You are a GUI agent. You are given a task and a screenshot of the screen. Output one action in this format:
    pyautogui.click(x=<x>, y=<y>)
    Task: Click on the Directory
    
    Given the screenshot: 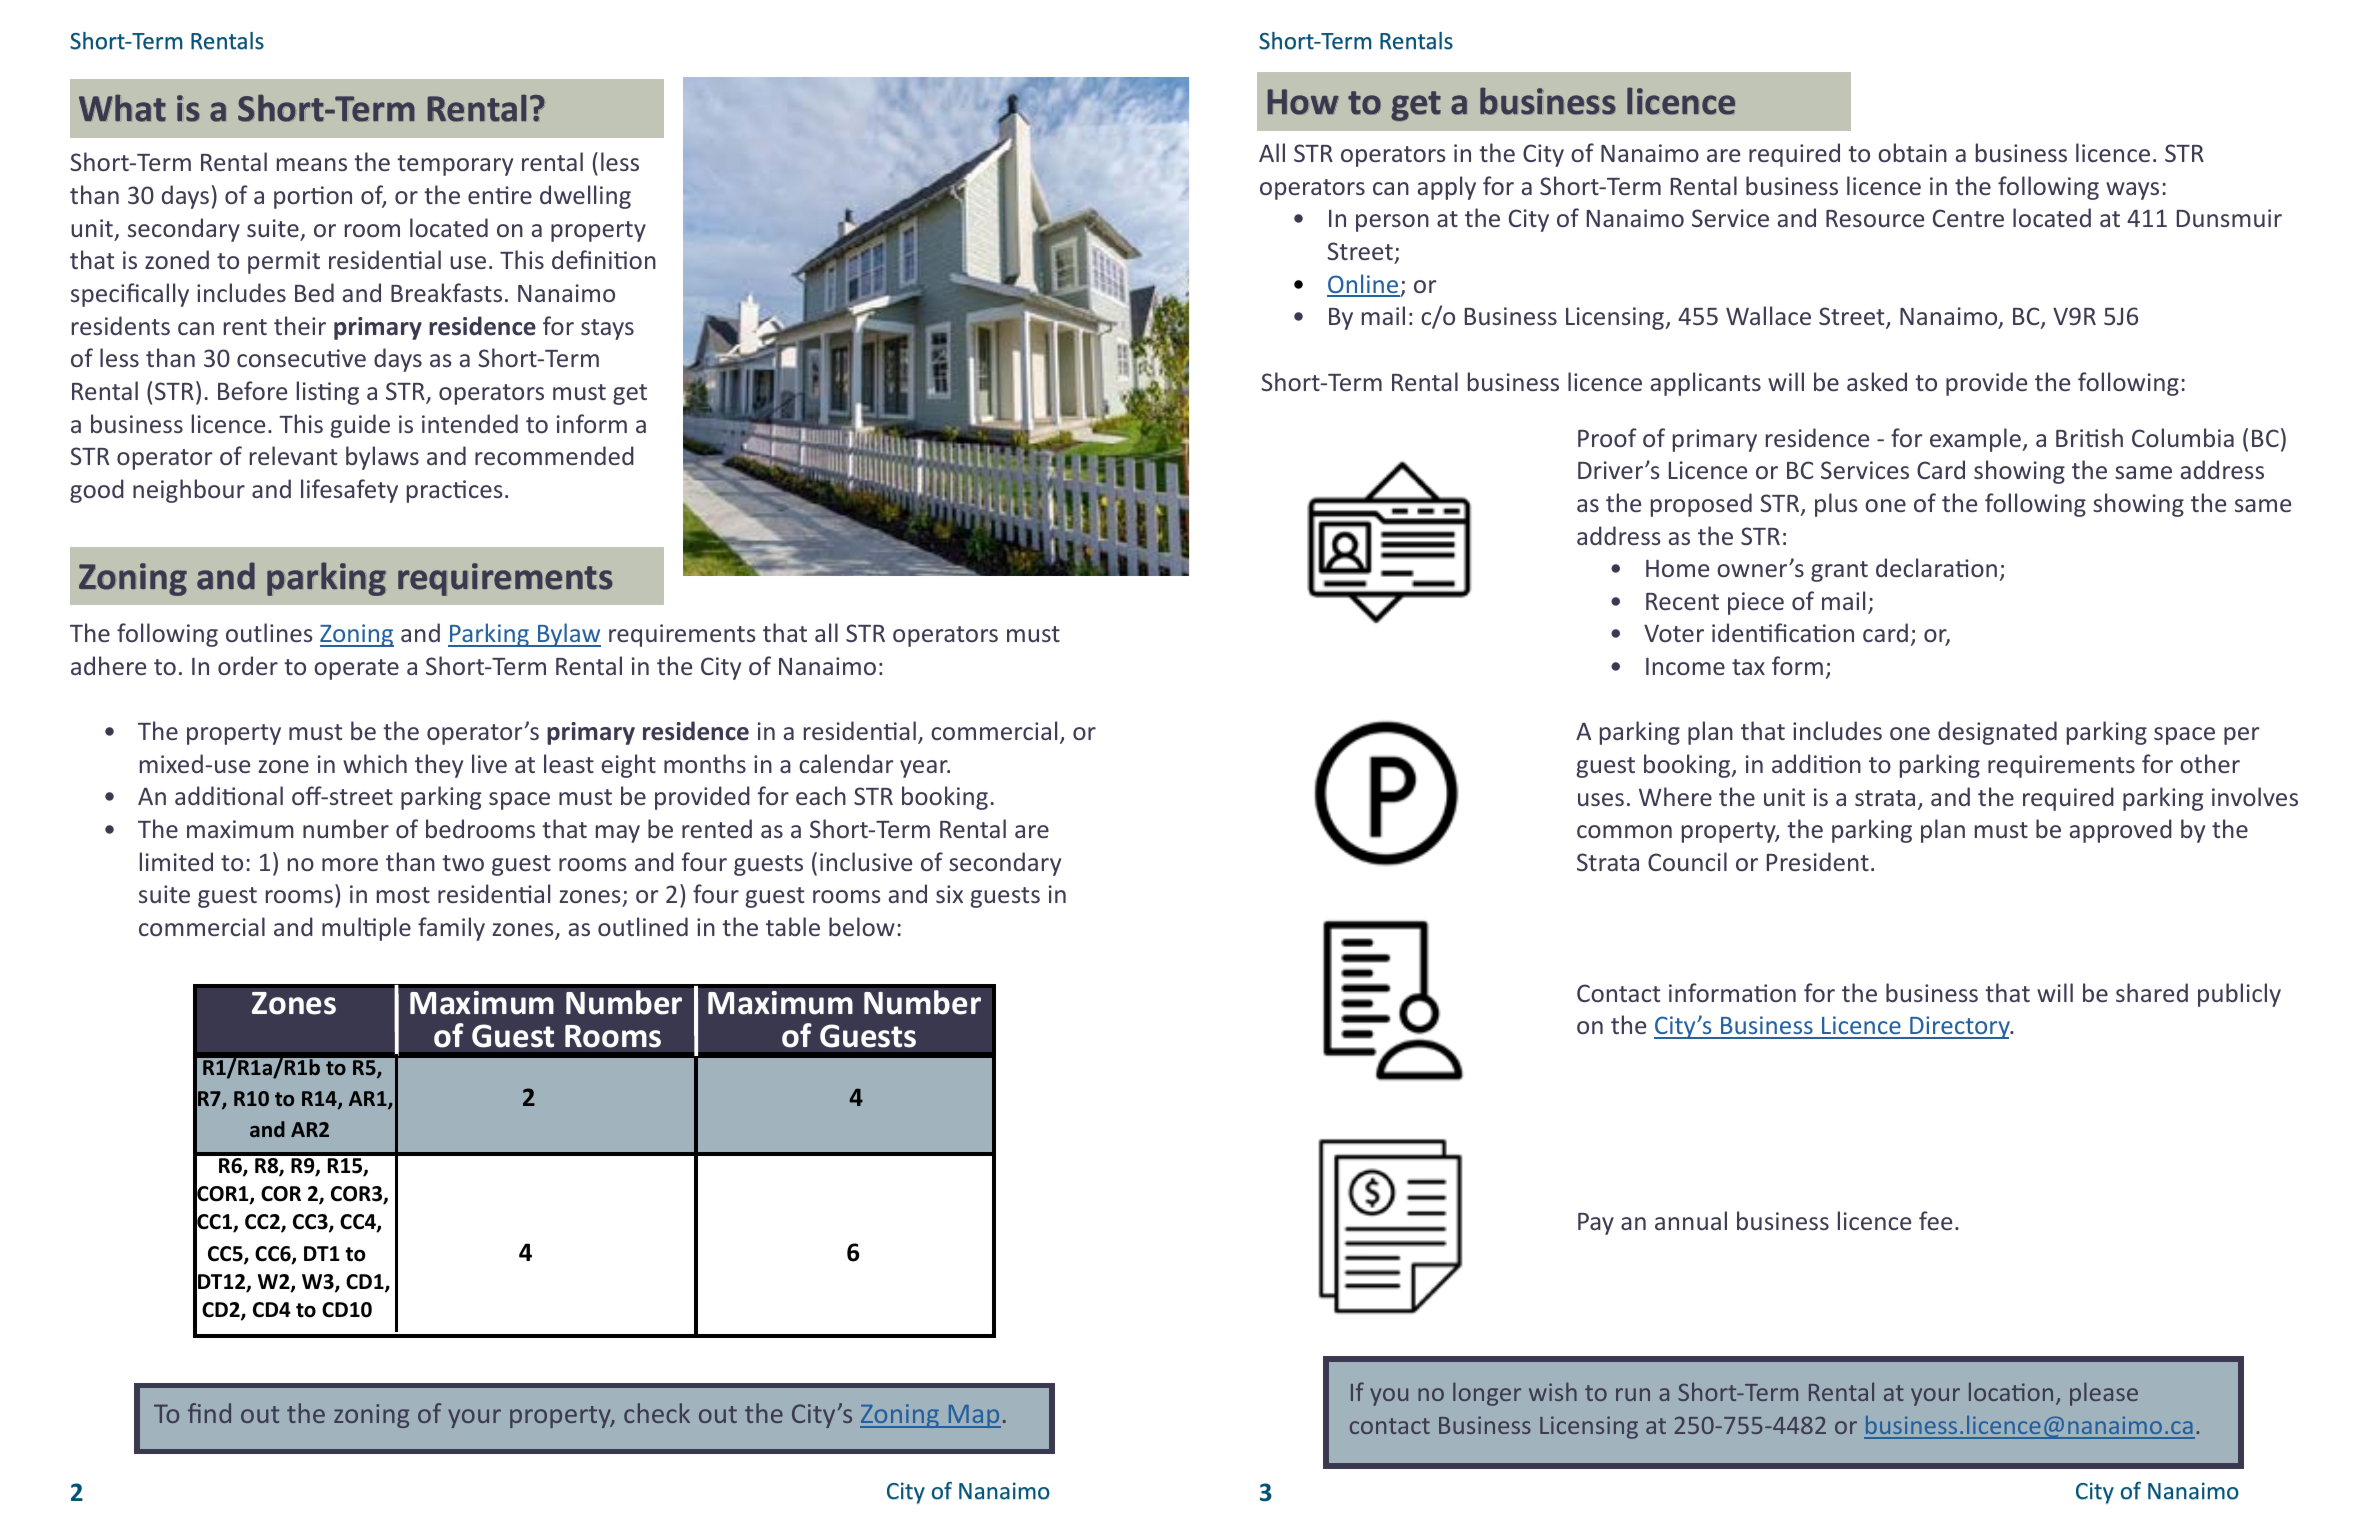 What is the action you would take?
    pyautogui.click(x=1960, y=1027)
